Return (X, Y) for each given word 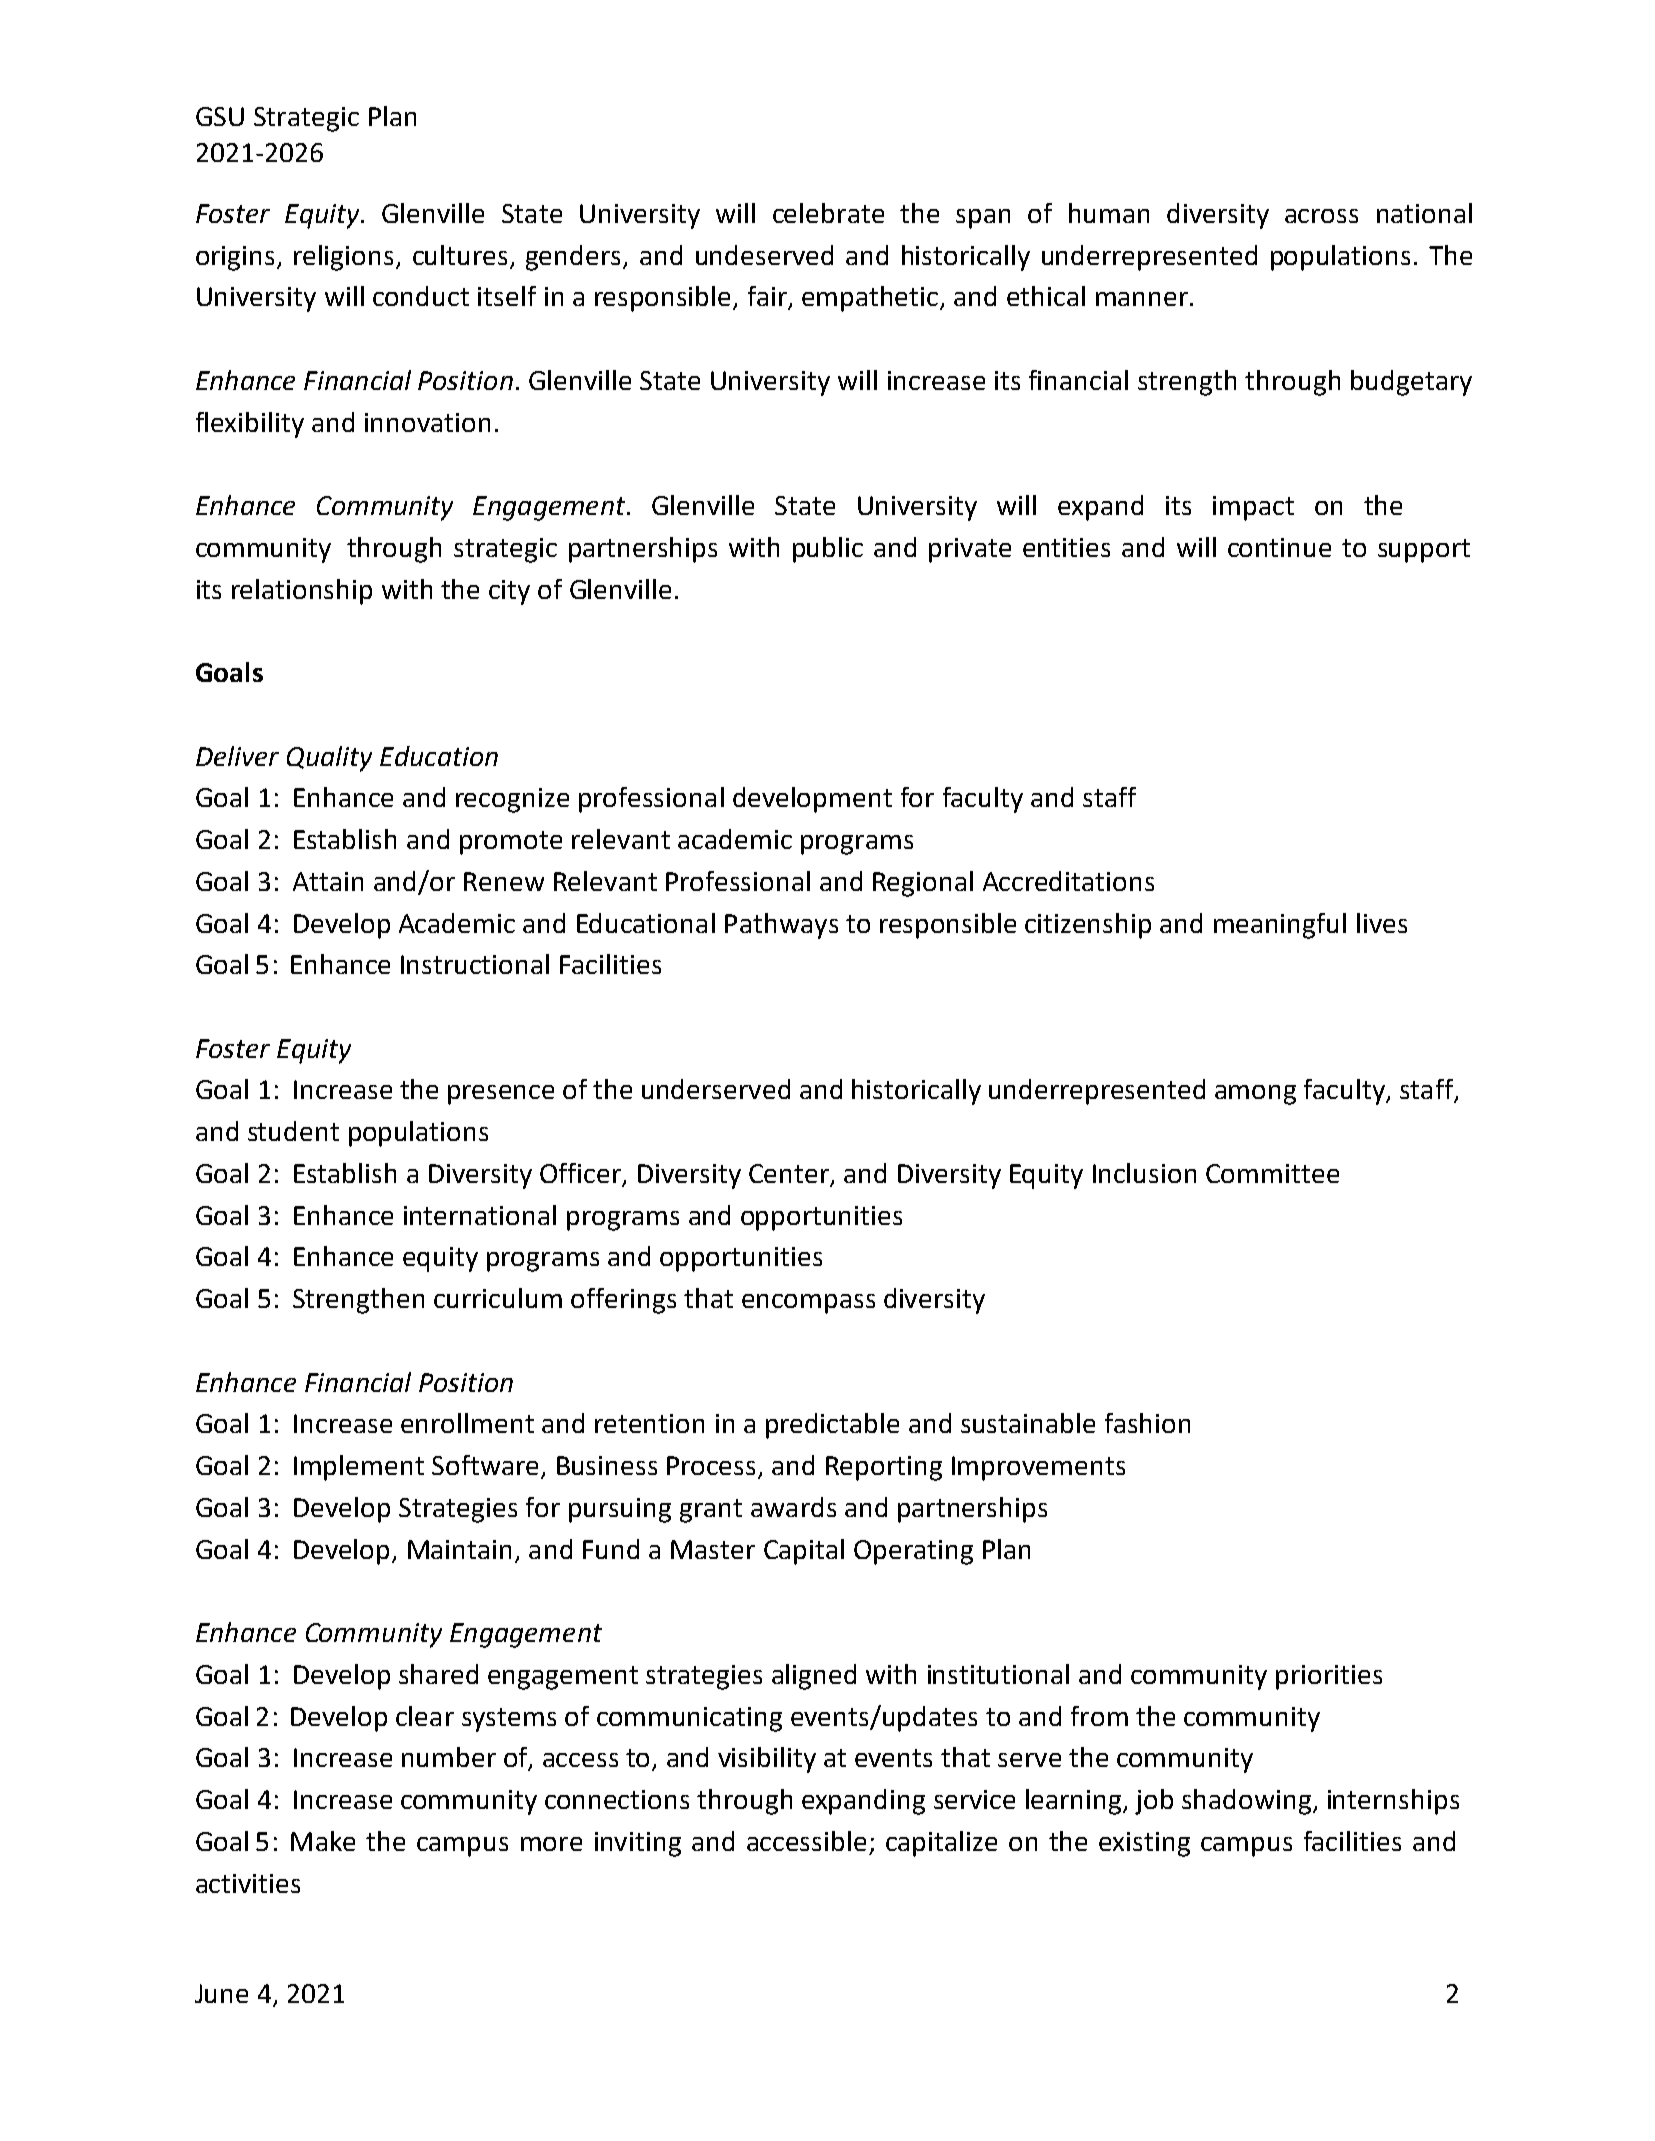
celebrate (828, 213)
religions (343, 258)
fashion (1147, 1423)
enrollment (467, 1423)
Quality (329, 759)
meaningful (1280, 926)
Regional (923, 884)
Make (323, 1841)
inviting (638, 1844)
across (1321, 216)
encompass (808, 1304)
